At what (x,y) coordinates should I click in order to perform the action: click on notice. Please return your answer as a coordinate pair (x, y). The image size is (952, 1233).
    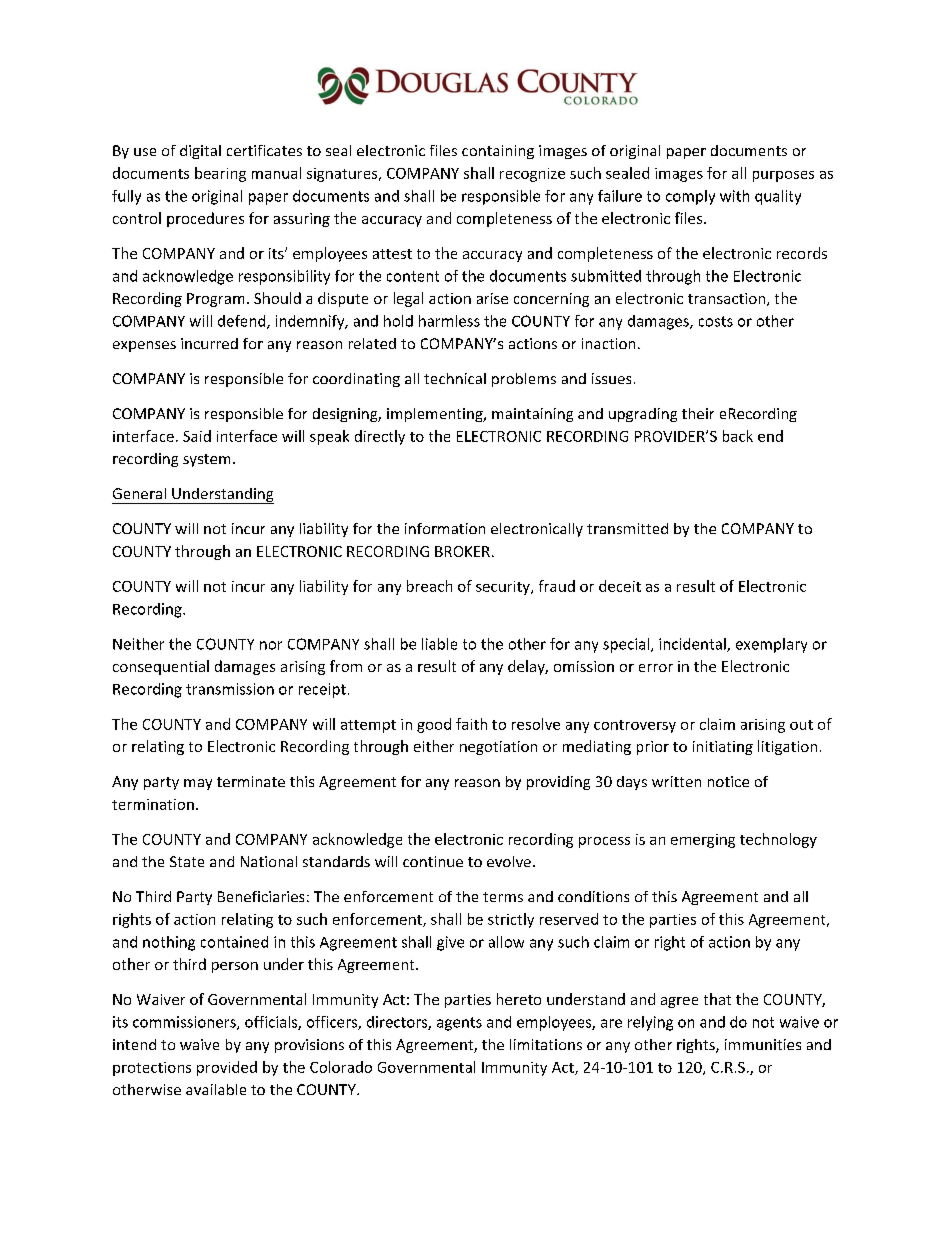
    Looking at the image, I should click on (728, 781).
